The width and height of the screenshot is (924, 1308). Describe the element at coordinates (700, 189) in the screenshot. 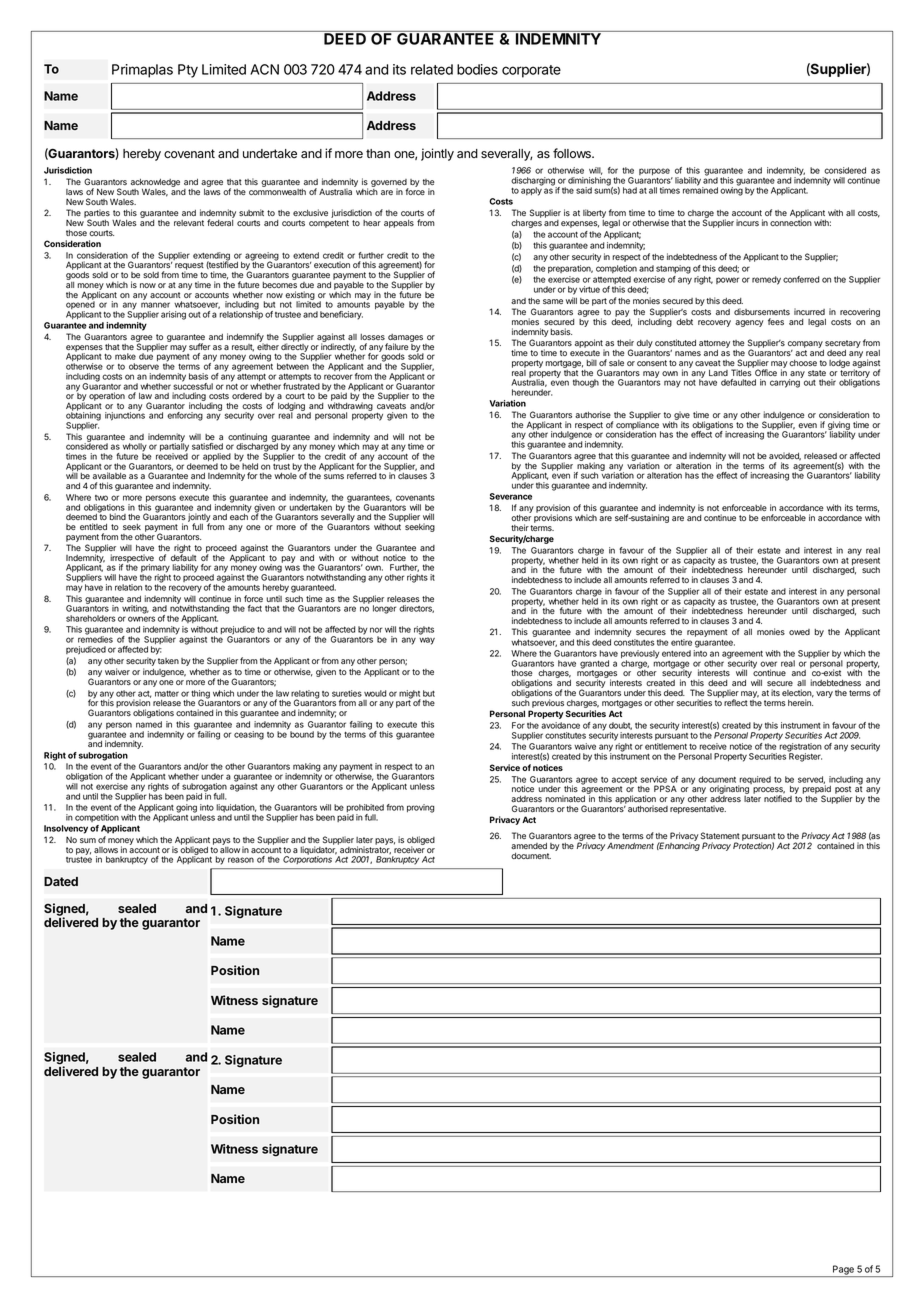

I see `remained` at that location.
